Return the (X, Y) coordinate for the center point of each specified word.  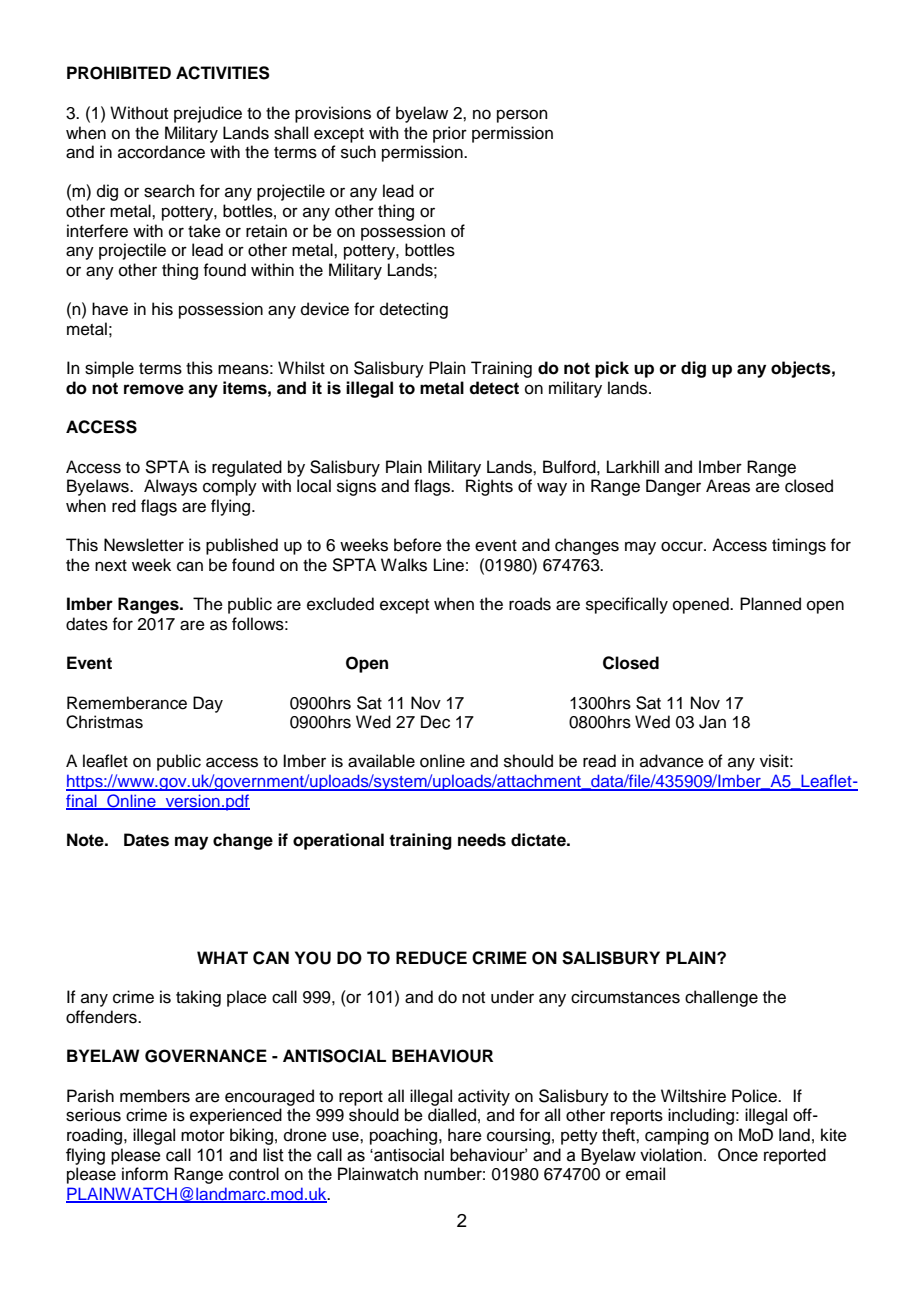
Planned (770, 604)
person (522, 116)
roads (530, 604)
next (111, 566)
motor (203, 1136)
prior (450, 134)
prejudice (208, 114)
